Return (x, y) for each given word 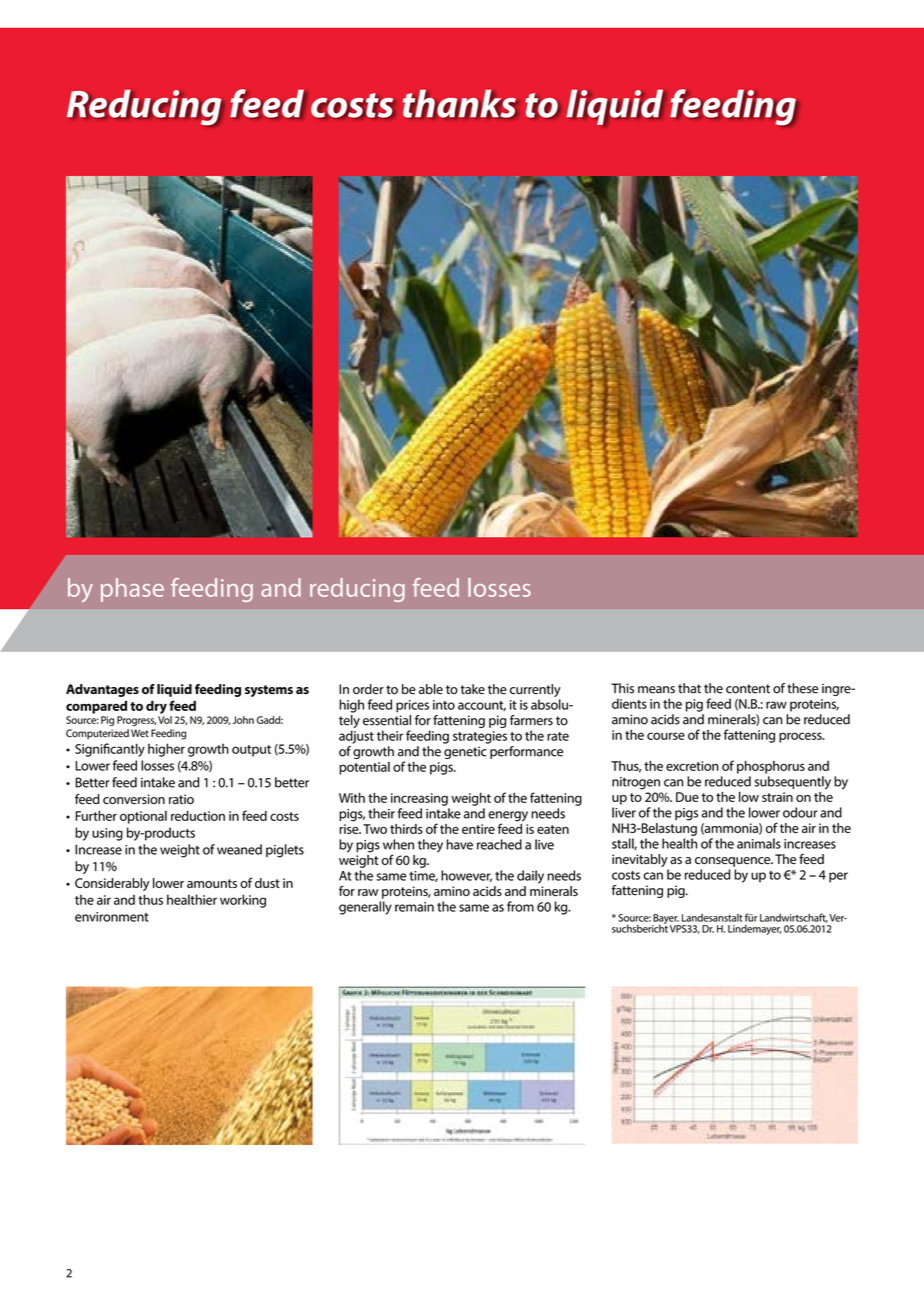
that (689, 688)
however (466, 876)
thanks (459, 104)
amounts (212, 883)
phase (132, 590)
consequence (734, 862)
